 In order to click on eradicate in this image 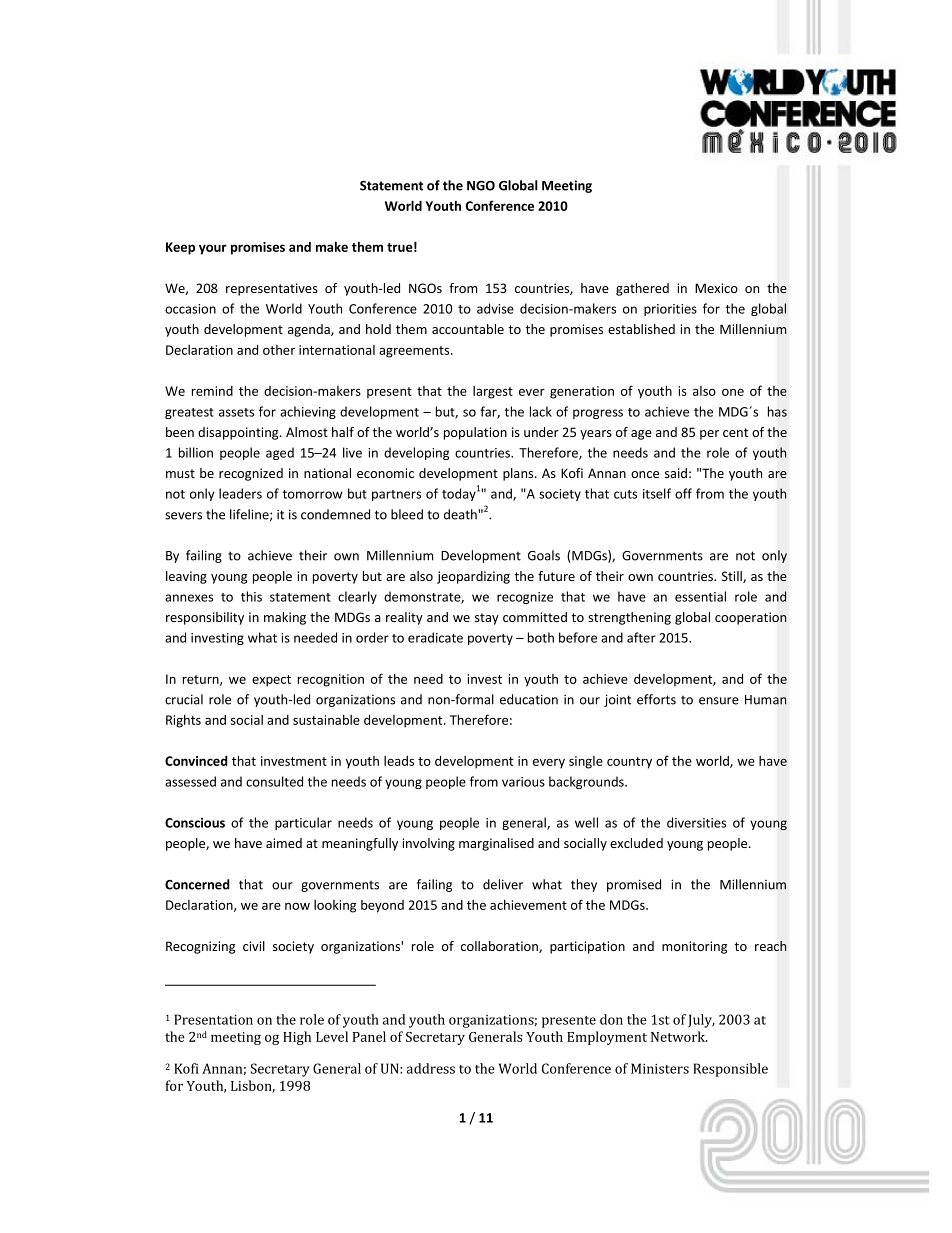, I will do `click(435, 637)`.
